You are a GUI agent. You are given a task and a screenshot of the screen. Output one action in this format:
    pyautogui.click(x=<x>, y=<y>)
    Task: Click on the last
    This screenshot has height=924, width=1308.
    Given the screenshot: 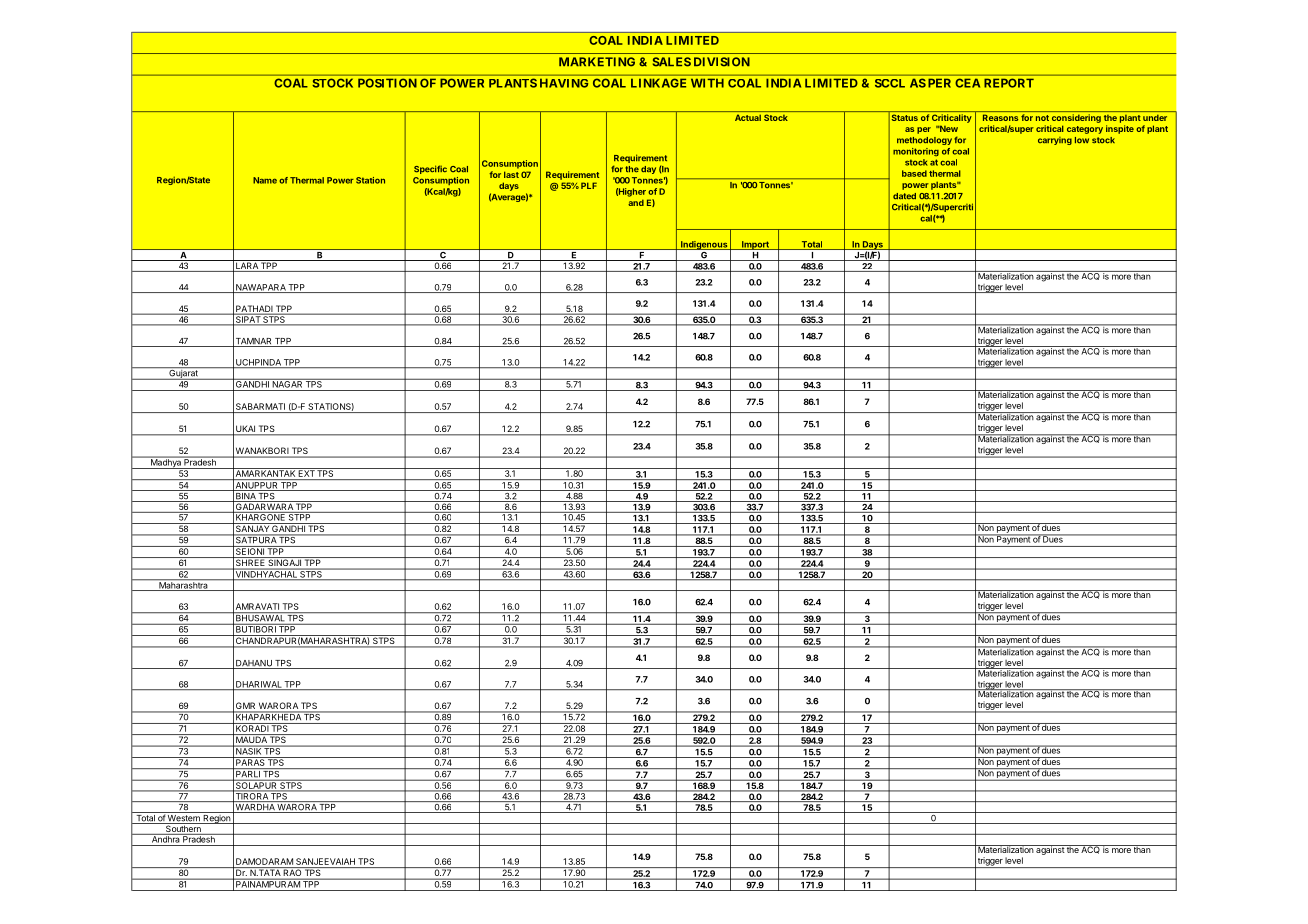 What is the action you would take?
    pyautogui.click(x=511, y=174)
